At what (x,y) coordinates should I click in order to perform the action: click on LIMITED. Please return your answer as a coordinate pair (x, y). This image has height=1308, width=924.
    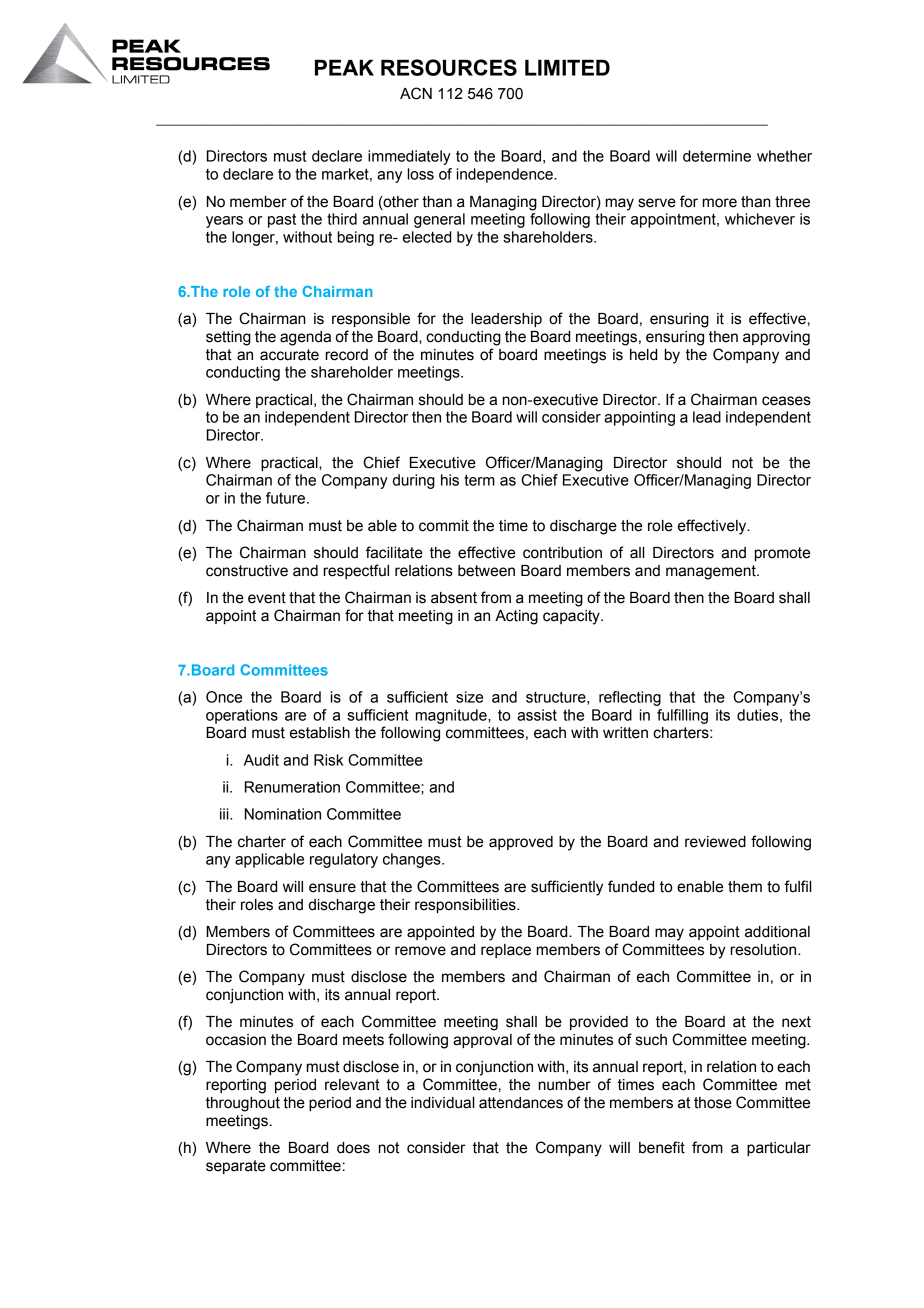
    Looking at the image, I should click on (567, 67).
